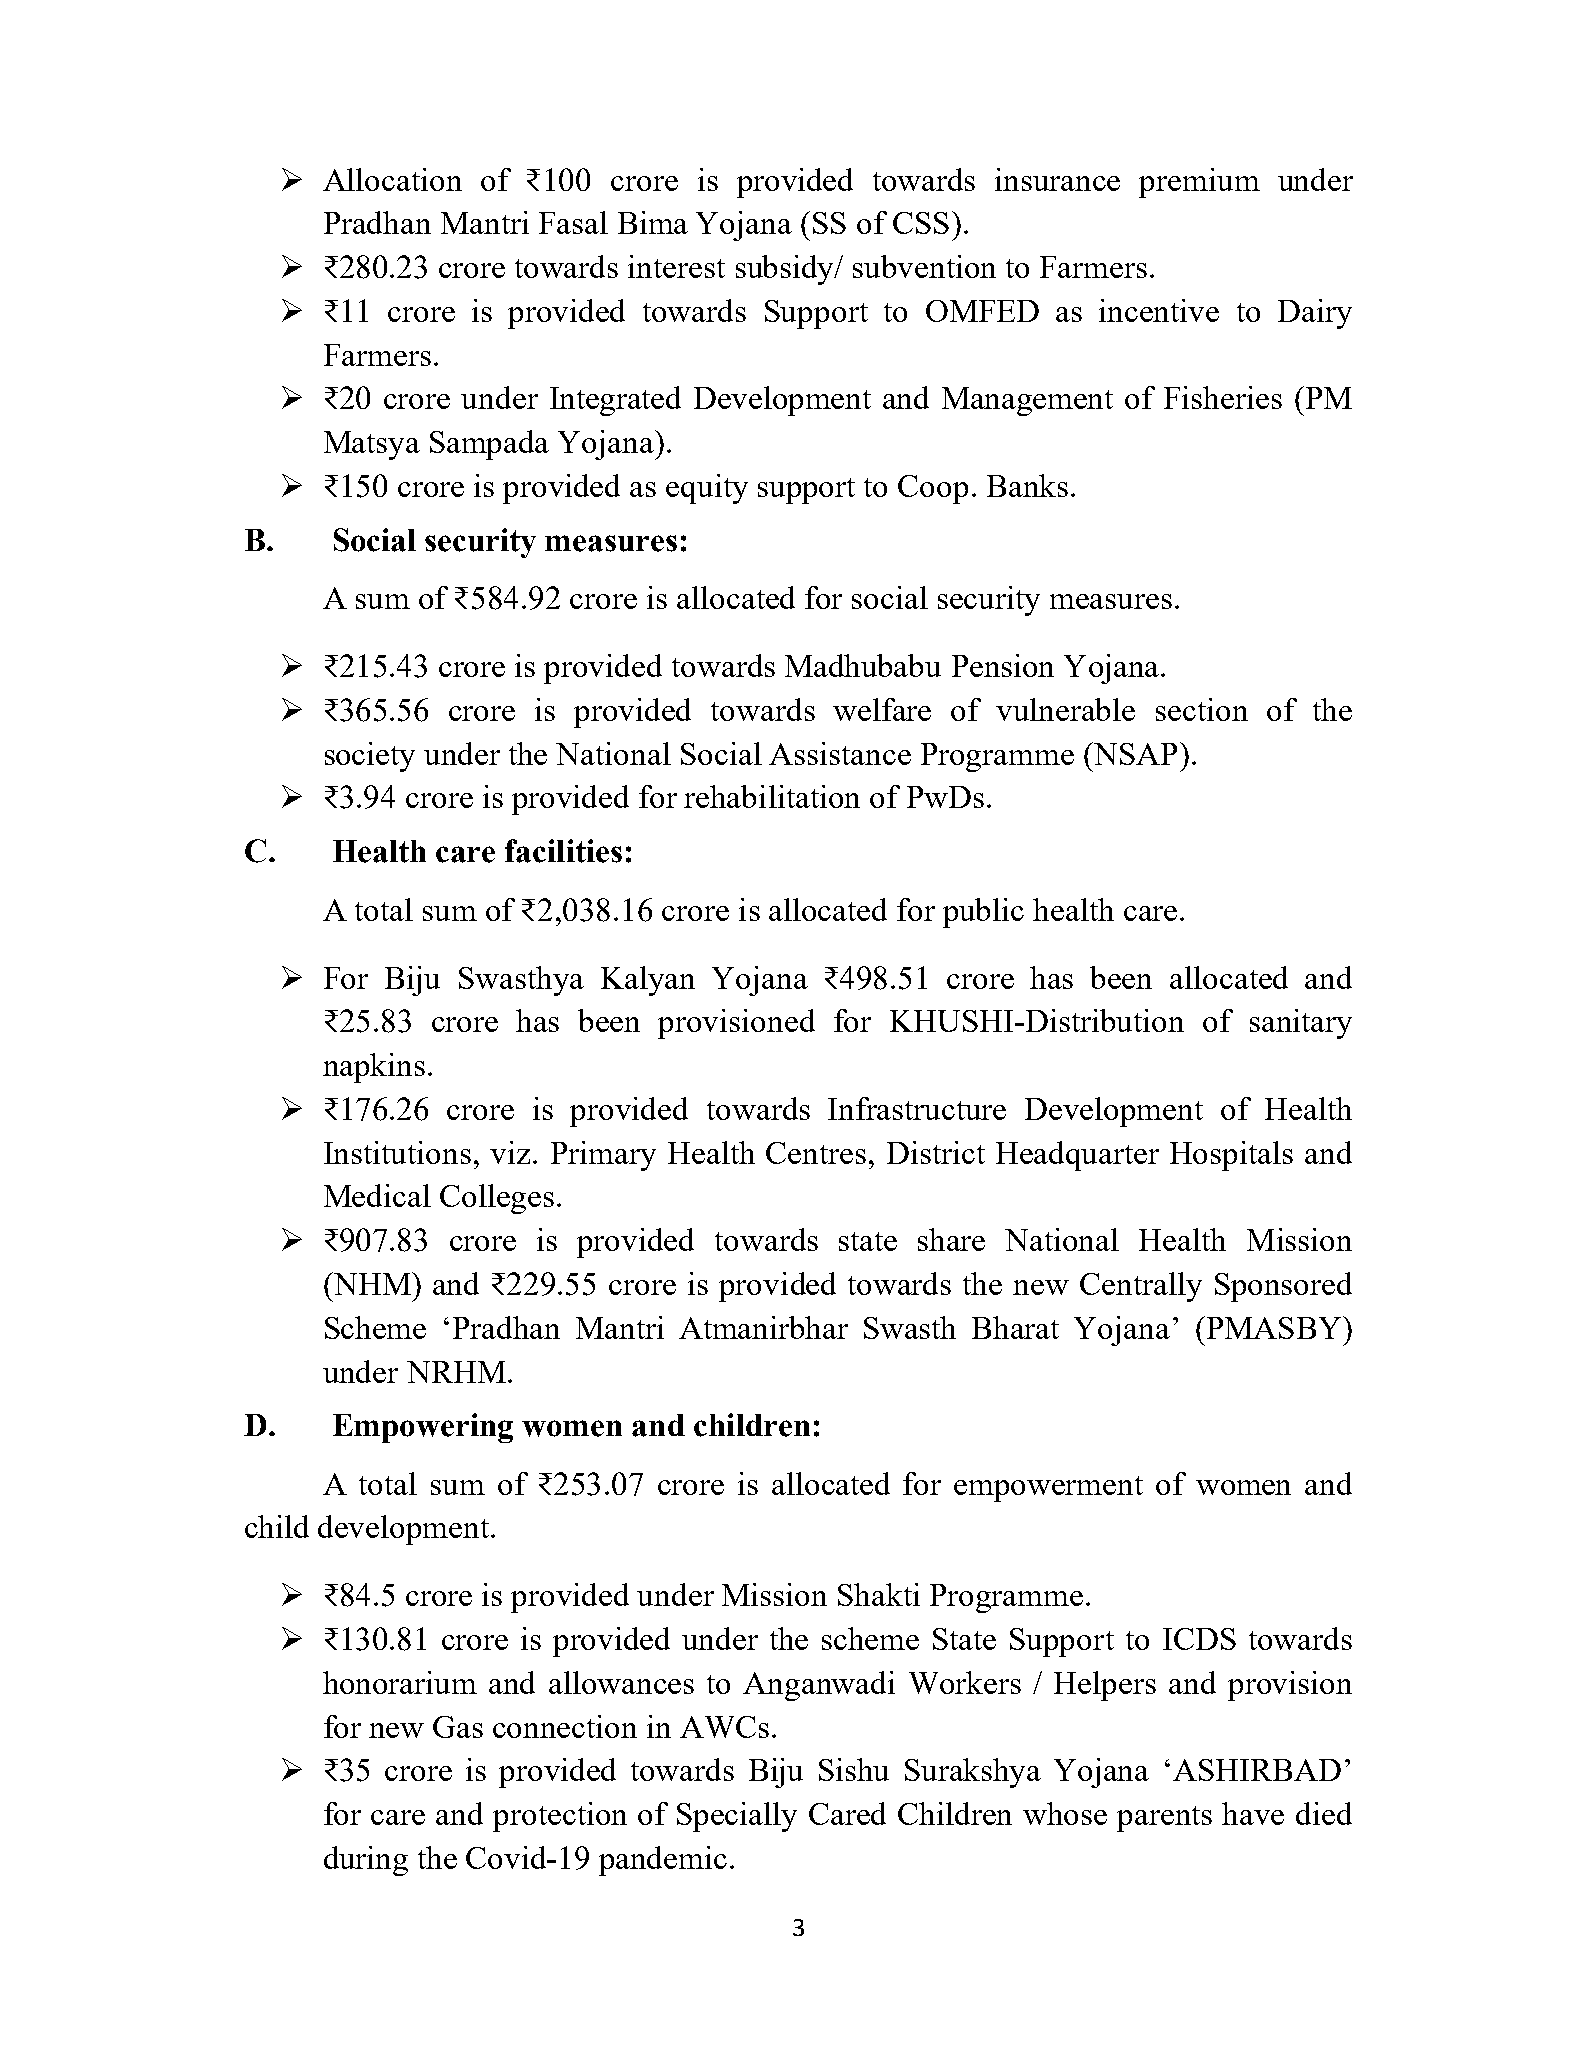 Image resolution: width=1594 pixels, height=2063 pixels. What do you see at coordinates (560, 1817) in the screenshot?
I see `protection` at bounding box center [560, 1817].
